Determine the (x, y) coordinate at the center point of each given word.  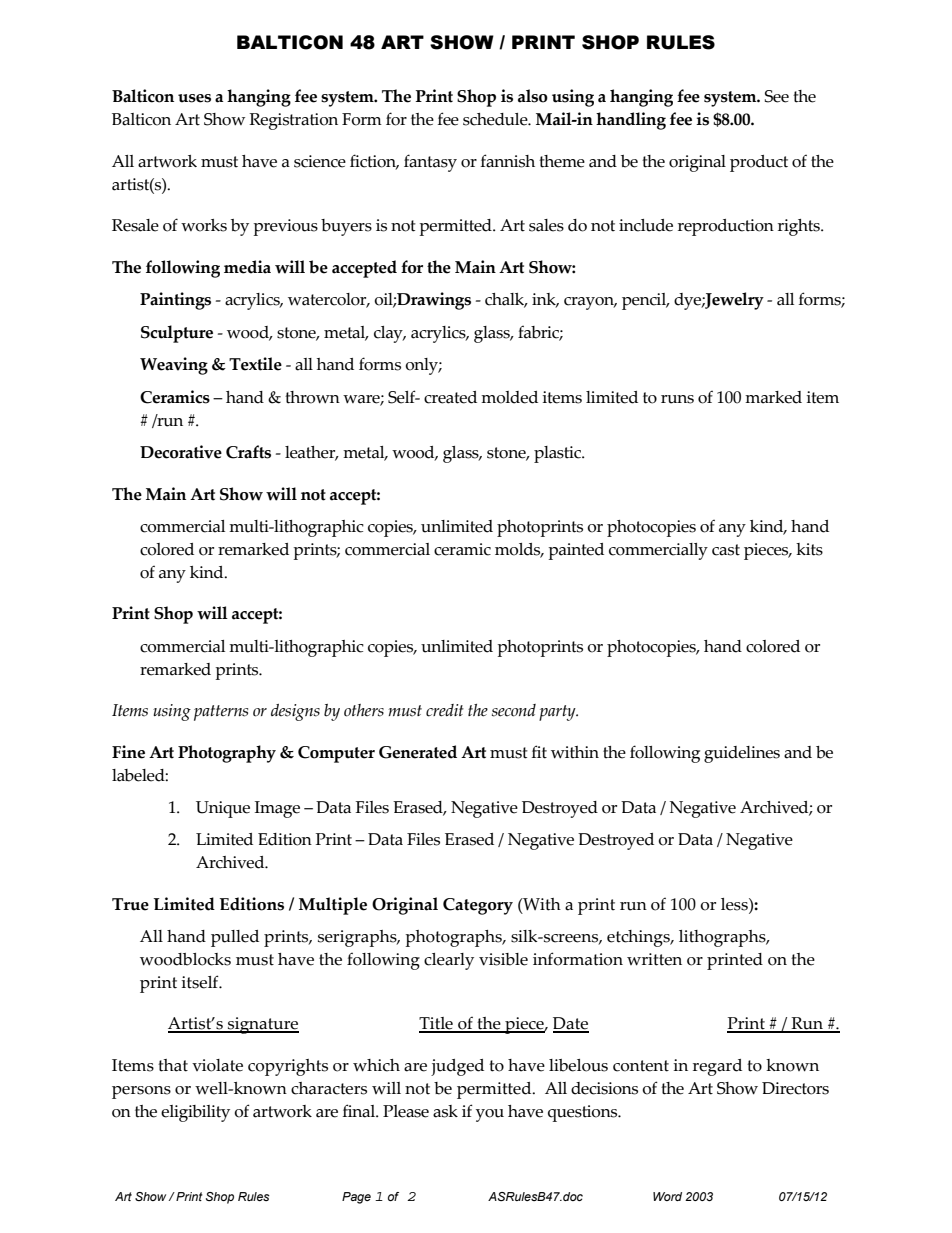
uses (194, 98)
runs (677, 399)
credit (445, 710)
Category (478, 906)
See (777, 96)
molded (509, 397)
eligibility (195, 1113)
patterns (221, 713)
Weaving (174, 366)
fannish (508, 161)
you (490, 1115)
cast (726, 550)
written (654, 959)
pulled (235, 938)
